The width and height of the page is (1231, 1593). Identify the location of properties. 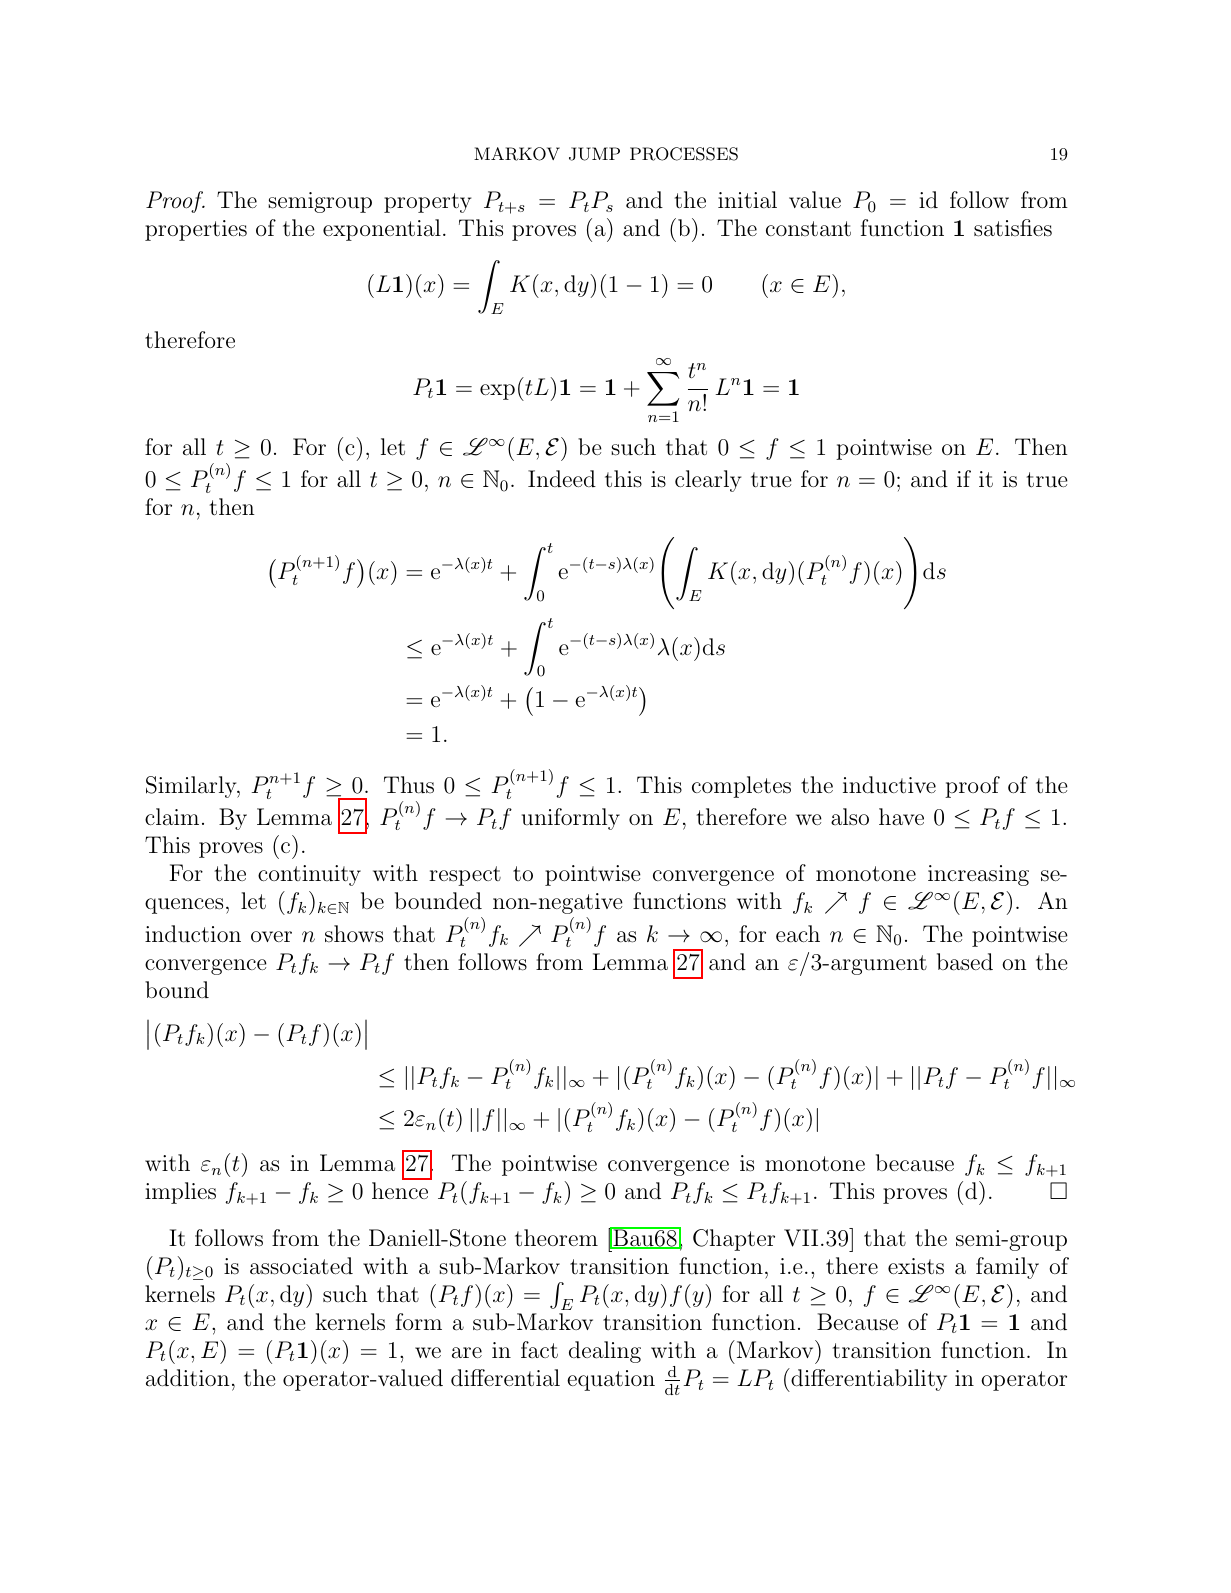
(196, 230).
